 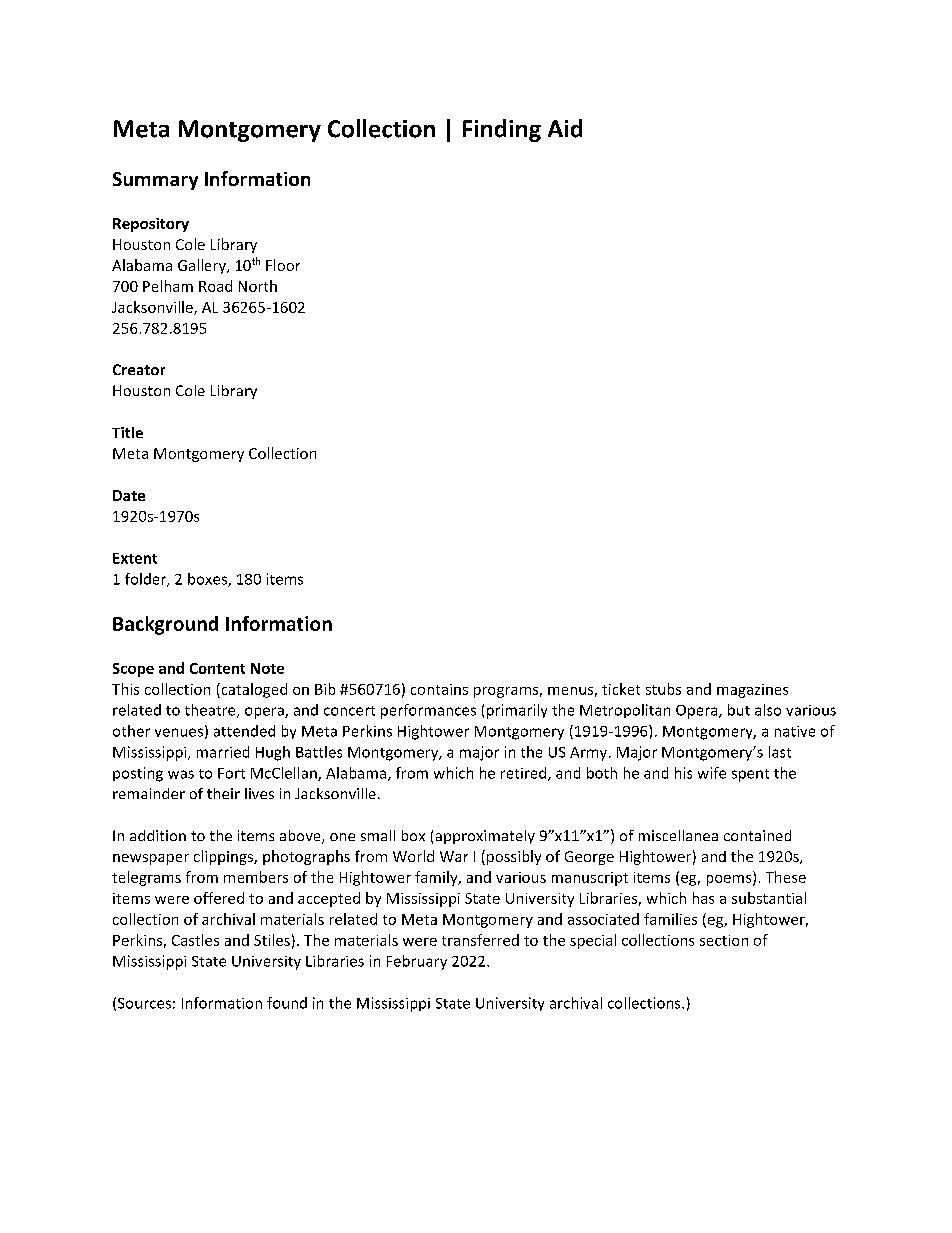 I want to click on stubs, so click(x=663, y=689).
